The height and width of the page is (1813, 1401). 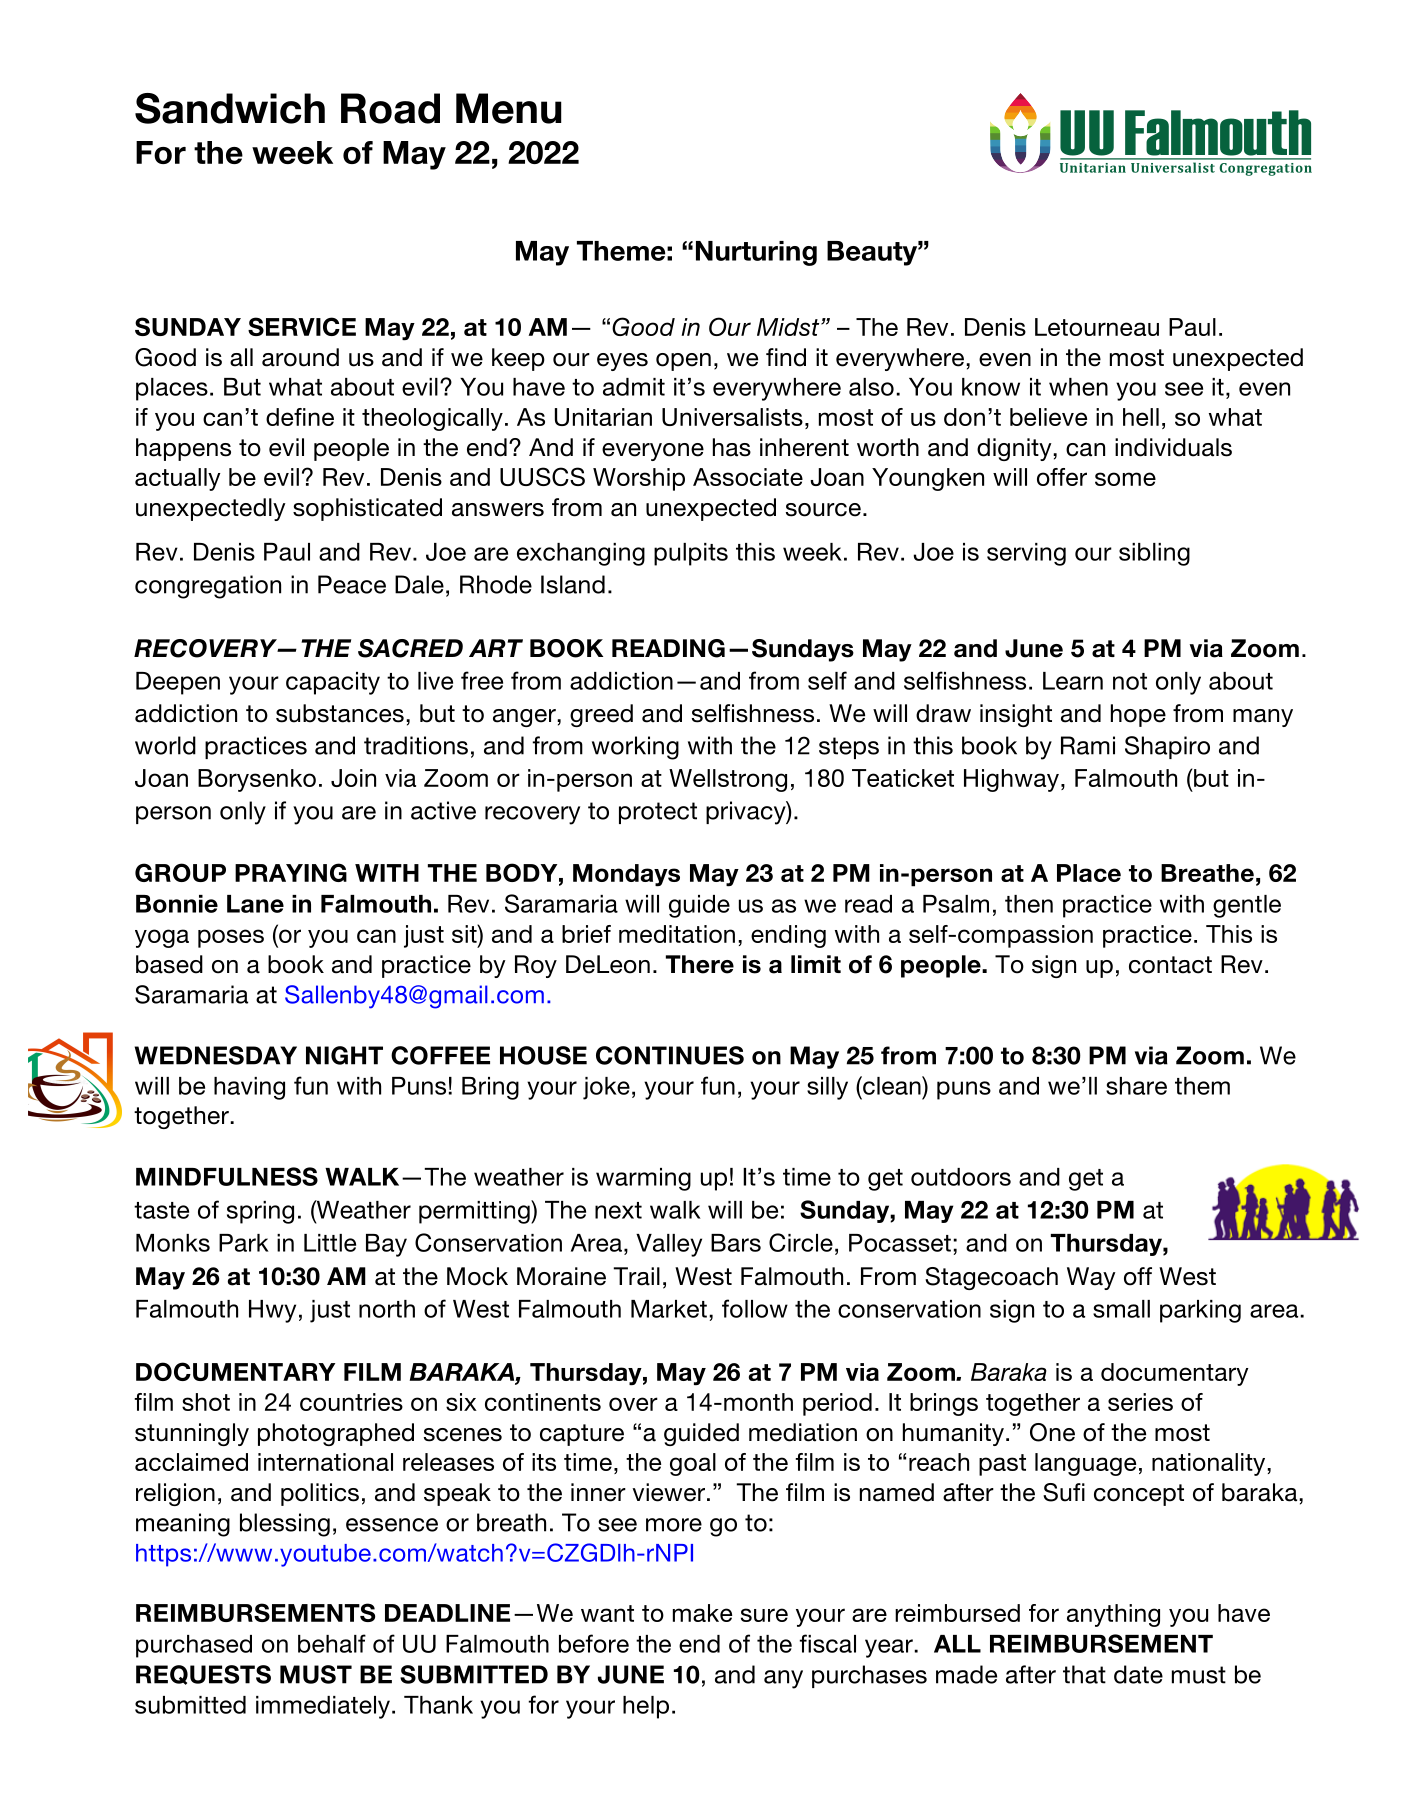 What do you see at coordinates (756, 253) in the page?
I see `Nurturing` at bounding box center [756, 253].
